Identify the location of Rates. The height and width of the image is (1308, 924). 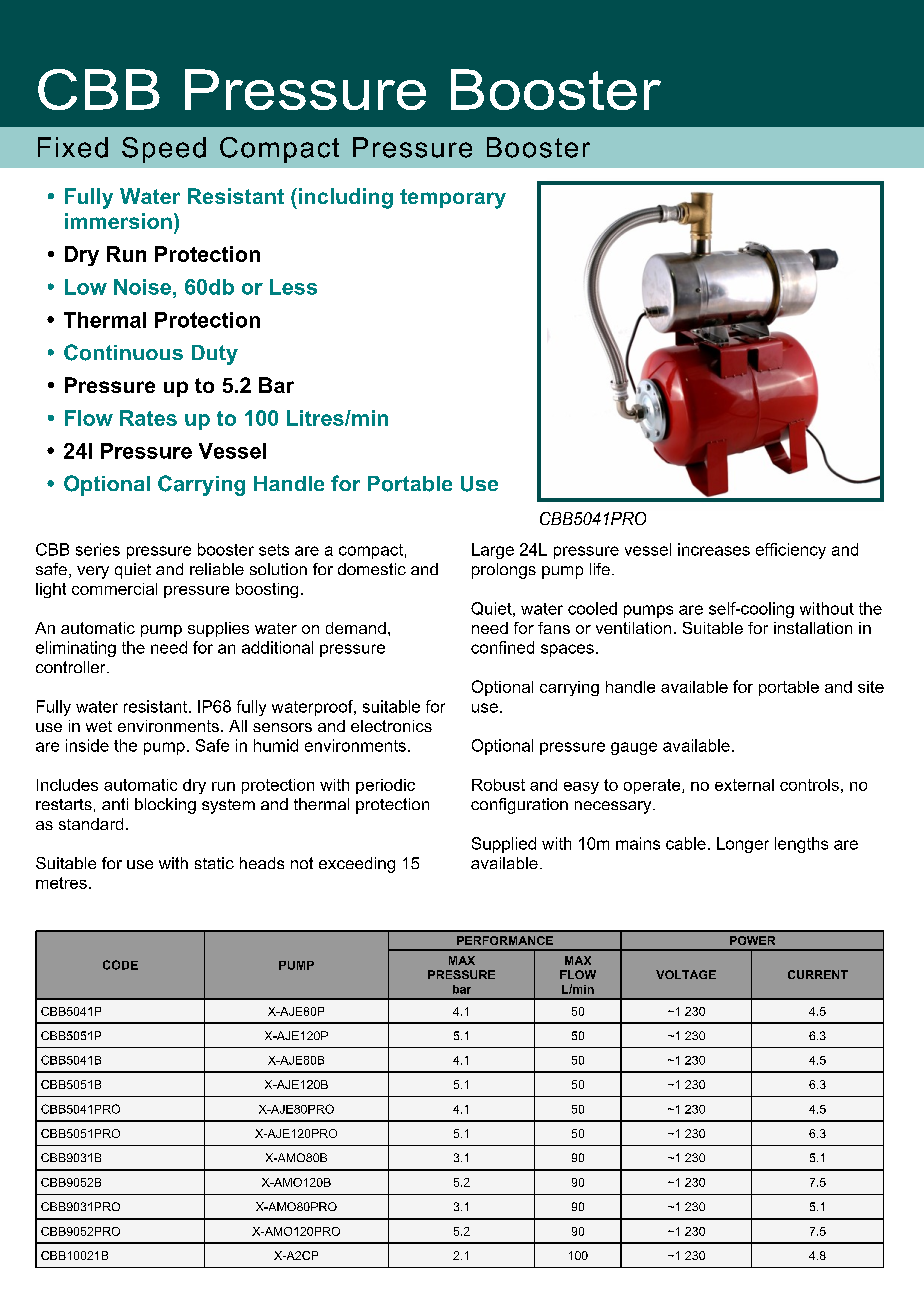
(148, 418).
